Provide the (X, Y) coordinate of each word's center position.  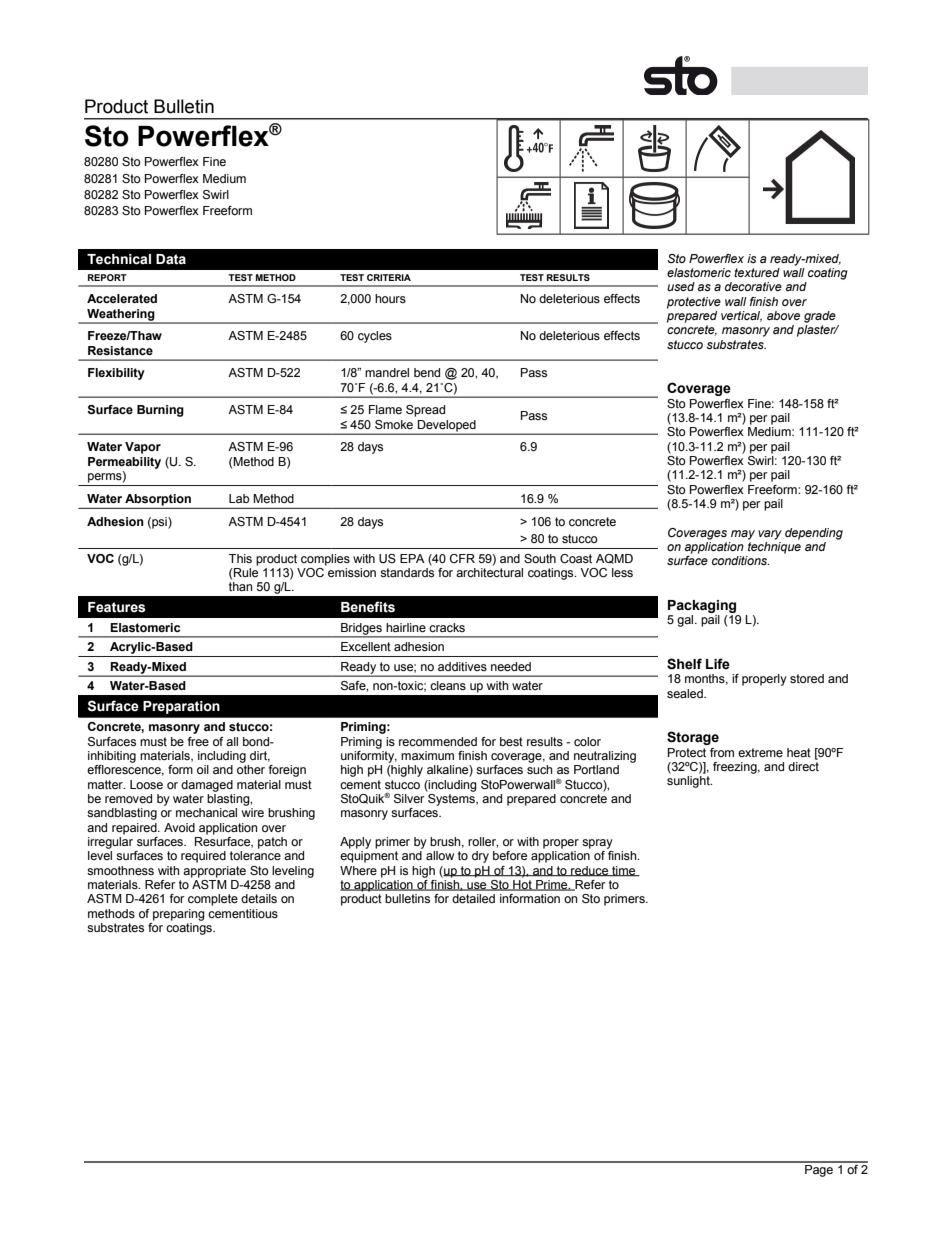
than (240, 586)
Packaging (702, 606)
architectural (489, 572)
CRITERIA (389, 277)
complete (213, 900)
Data (171, 259)
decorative (753, 286)
